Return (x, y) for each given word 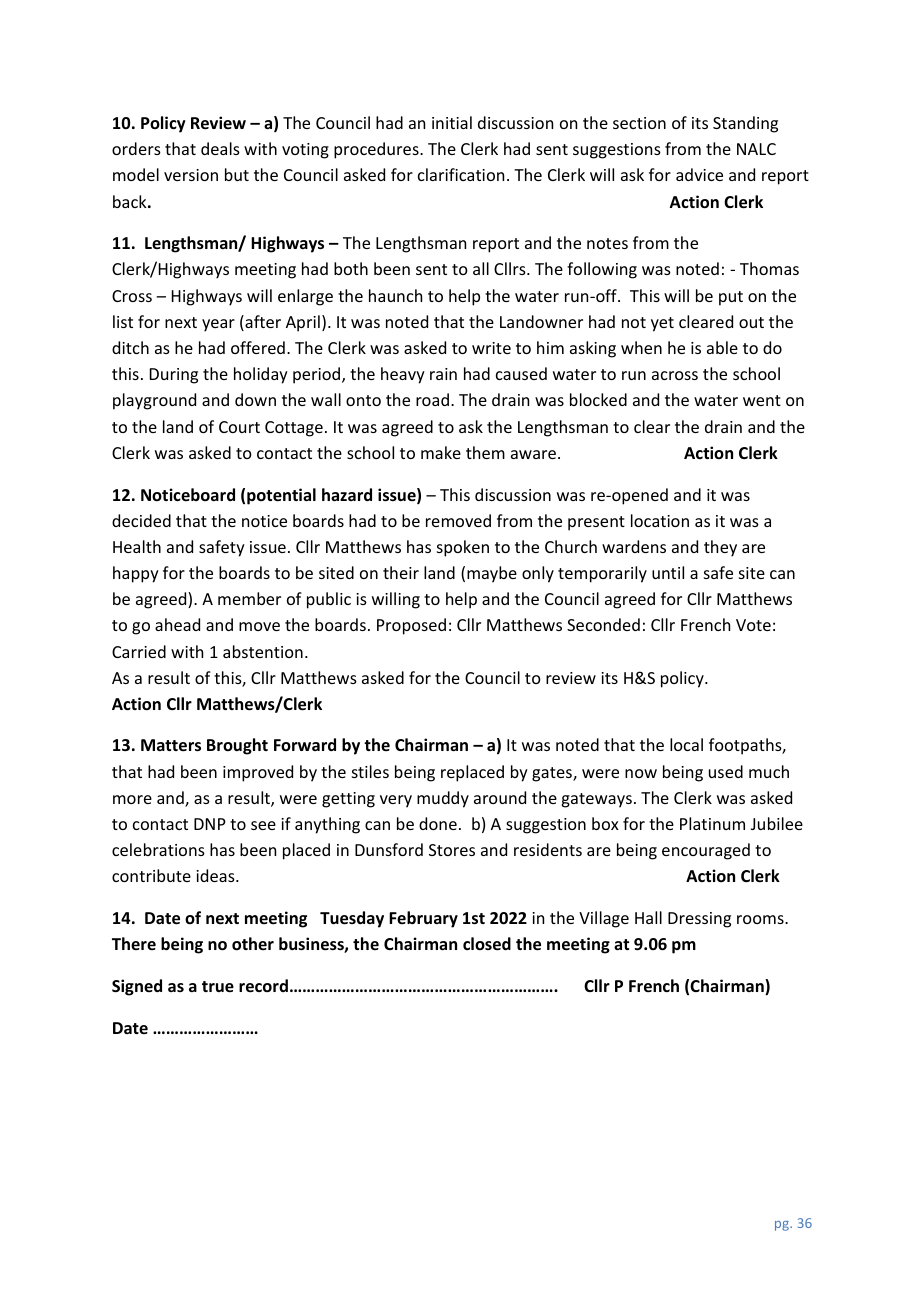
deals (220, 148)
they (720, 548)
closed (487, 944)
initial (452, 122)
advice (699, 174)
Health (137, 546)
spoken (463, 548)
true (218, 987)
